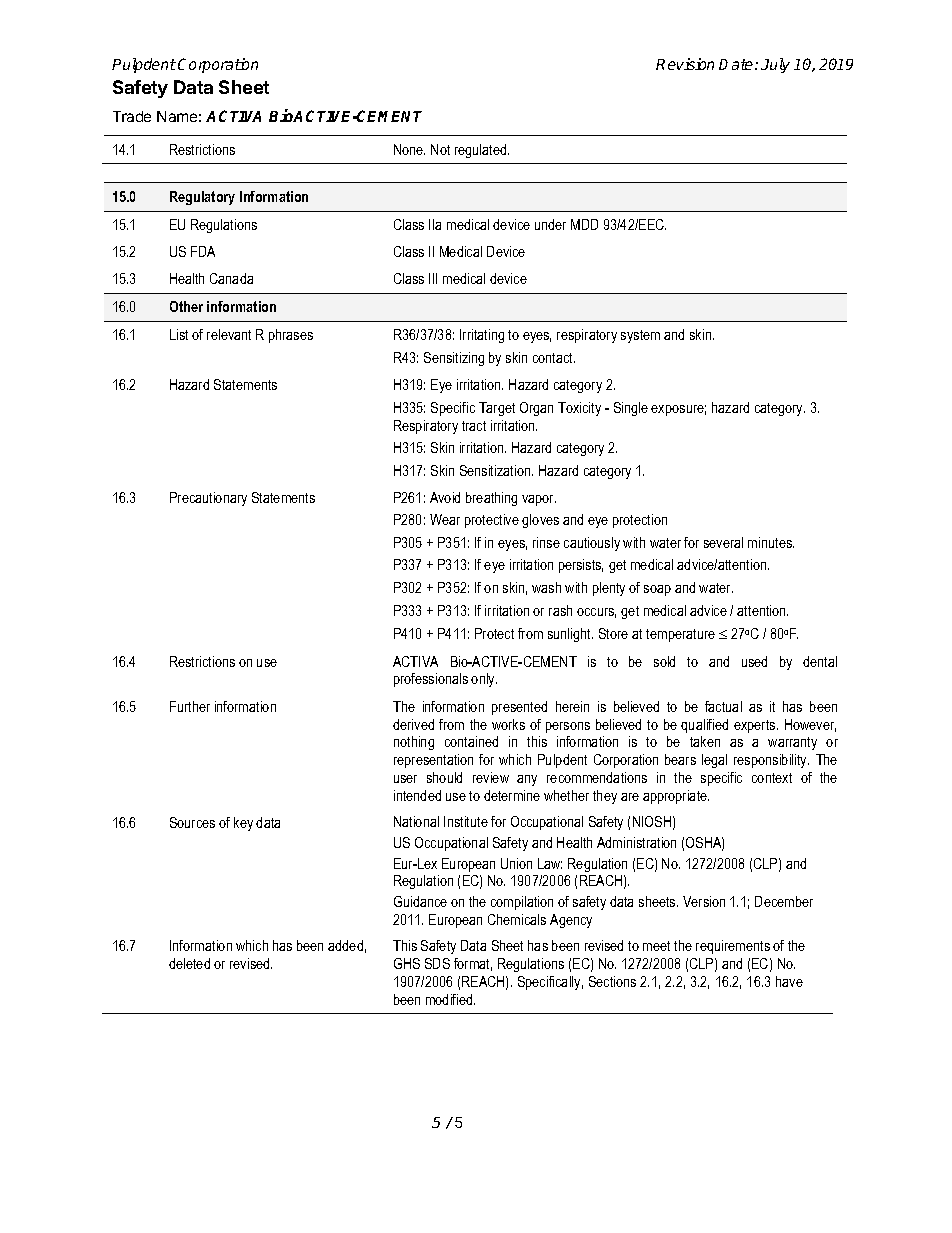 Image resolution: width=952 pixels, height=1233 pixels. I want to click on Trade, so click(132, 116).
